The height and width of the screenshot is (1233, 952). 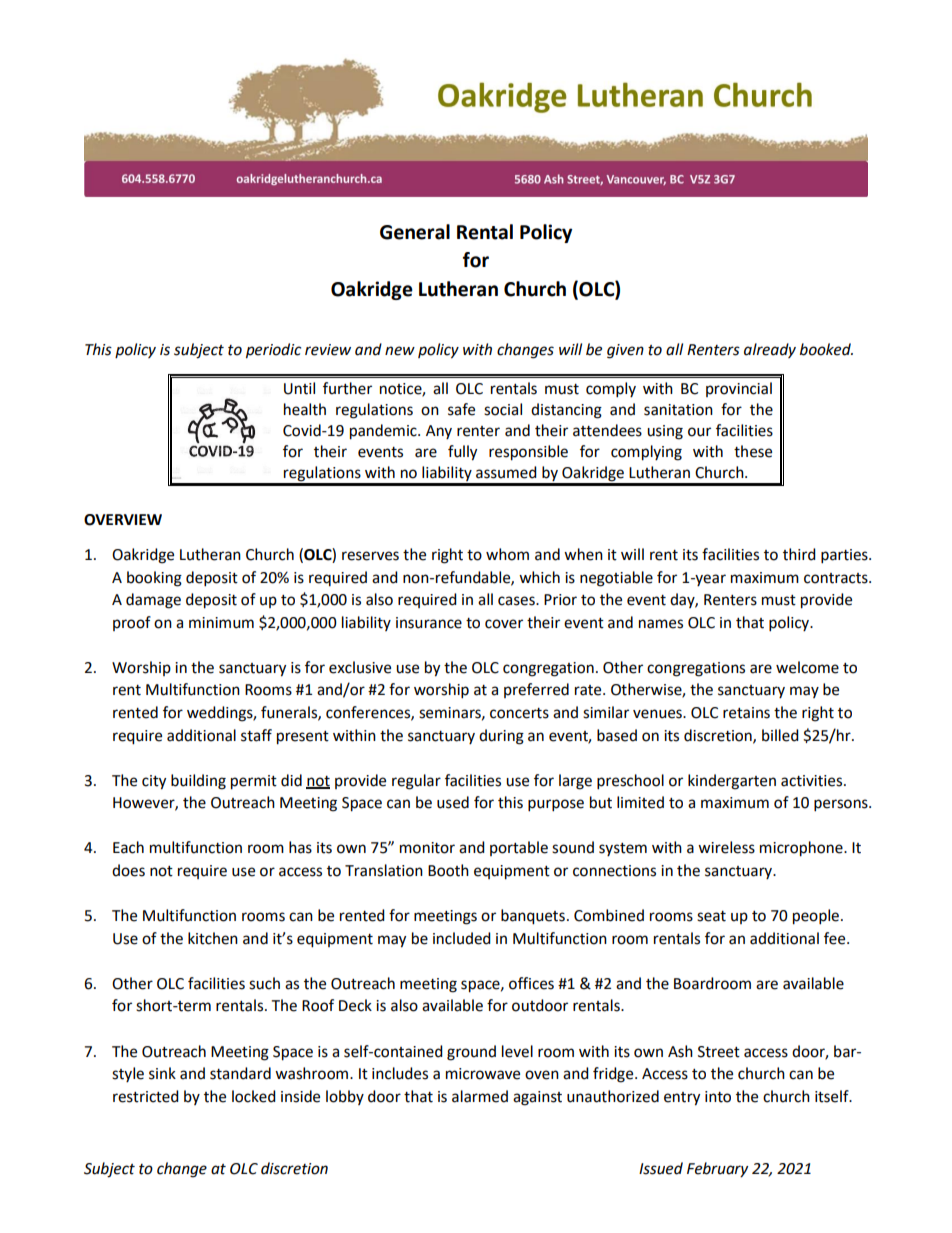 What do you see at coordinates (480, 1096) in the screenshot?
I see `alarmed` at bounding box center [480, 1096].
